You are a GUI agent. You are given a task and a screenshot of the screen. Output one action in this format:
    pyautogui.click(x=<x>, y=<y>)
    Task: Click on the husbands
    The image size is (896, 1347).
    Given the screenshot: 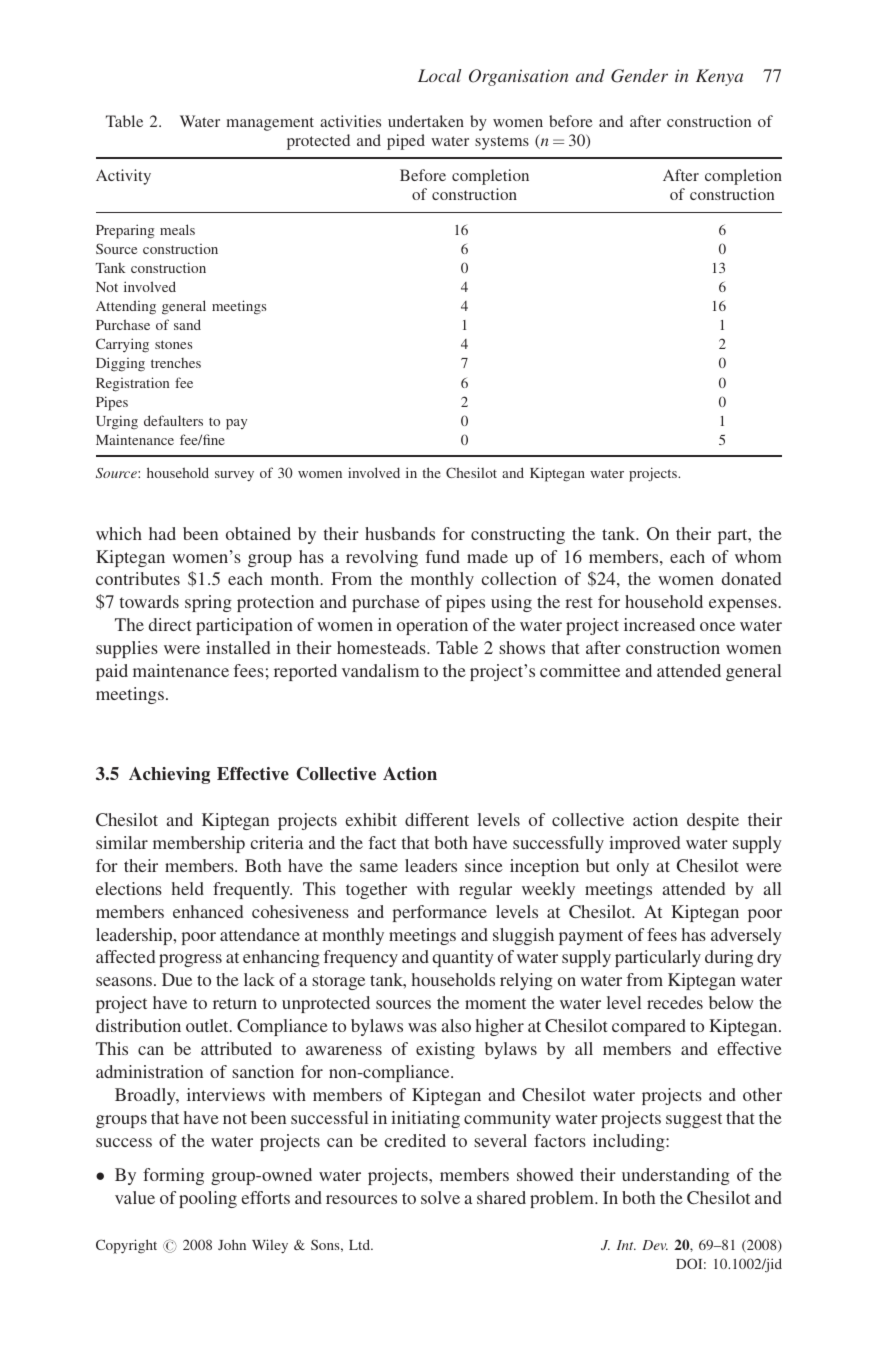 What is the action you would take?
    pyautogui.click(x=400, y=533)
